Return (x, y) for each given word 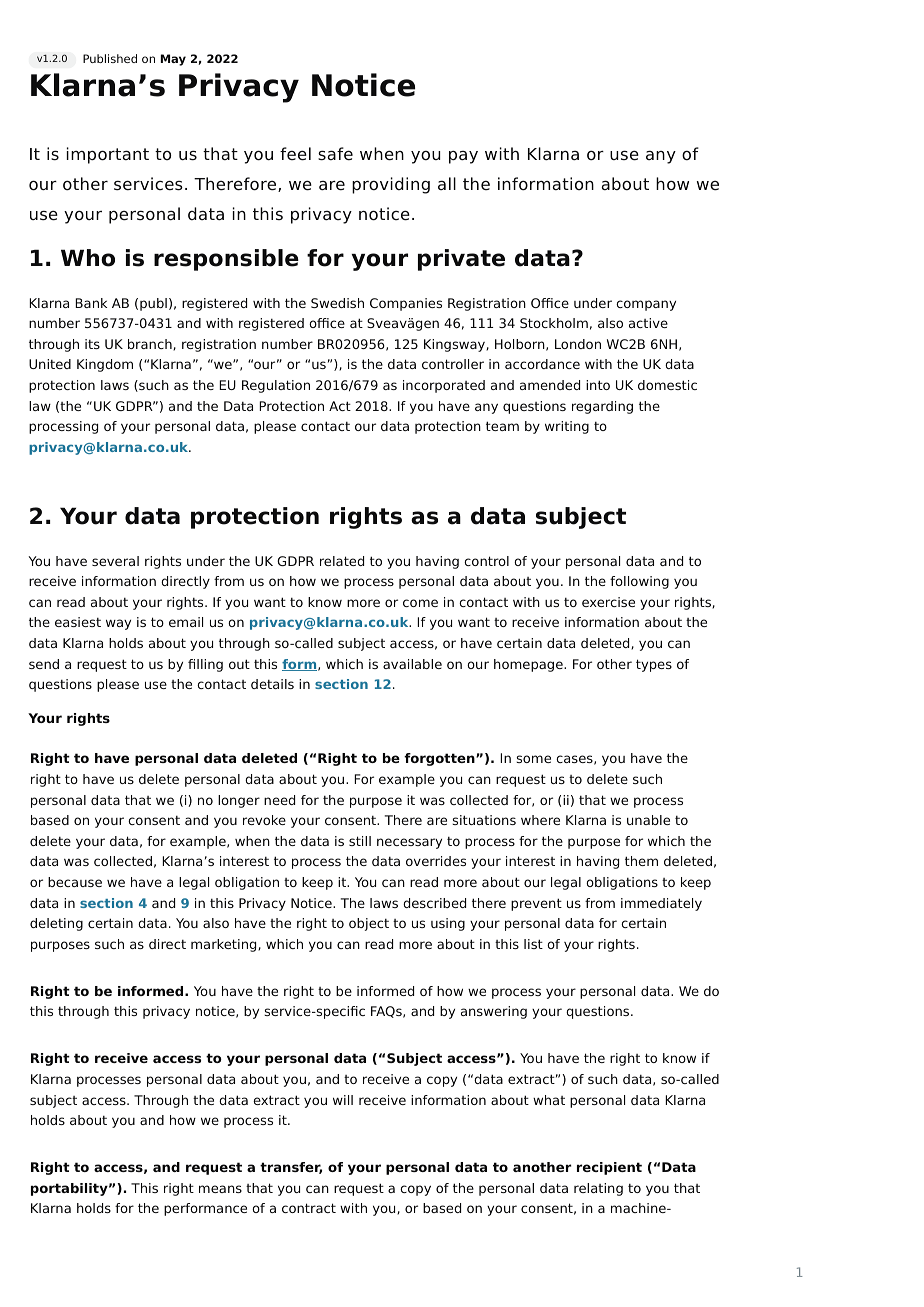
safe (335, 154)
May (173, 60)
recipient (609, 1168)
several (115, 561)
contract (309, 1208)
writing (567, 427)
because (75, 882)
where (540, 820)
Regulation (276, 386)
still (360, 841)
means (220, 1189)
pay (463, 157)
